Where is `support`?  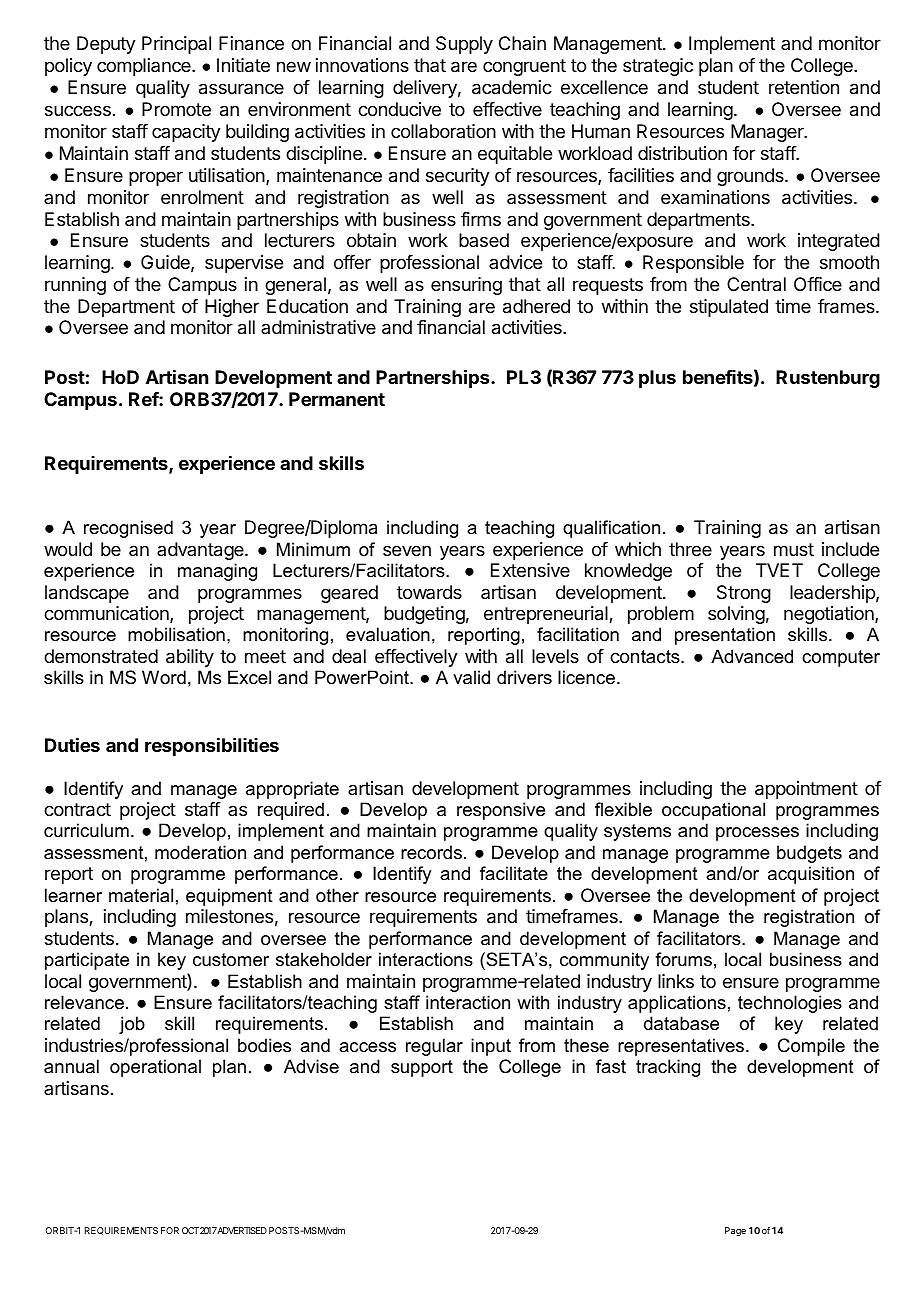 support is located at coordinates (422, 1068).
